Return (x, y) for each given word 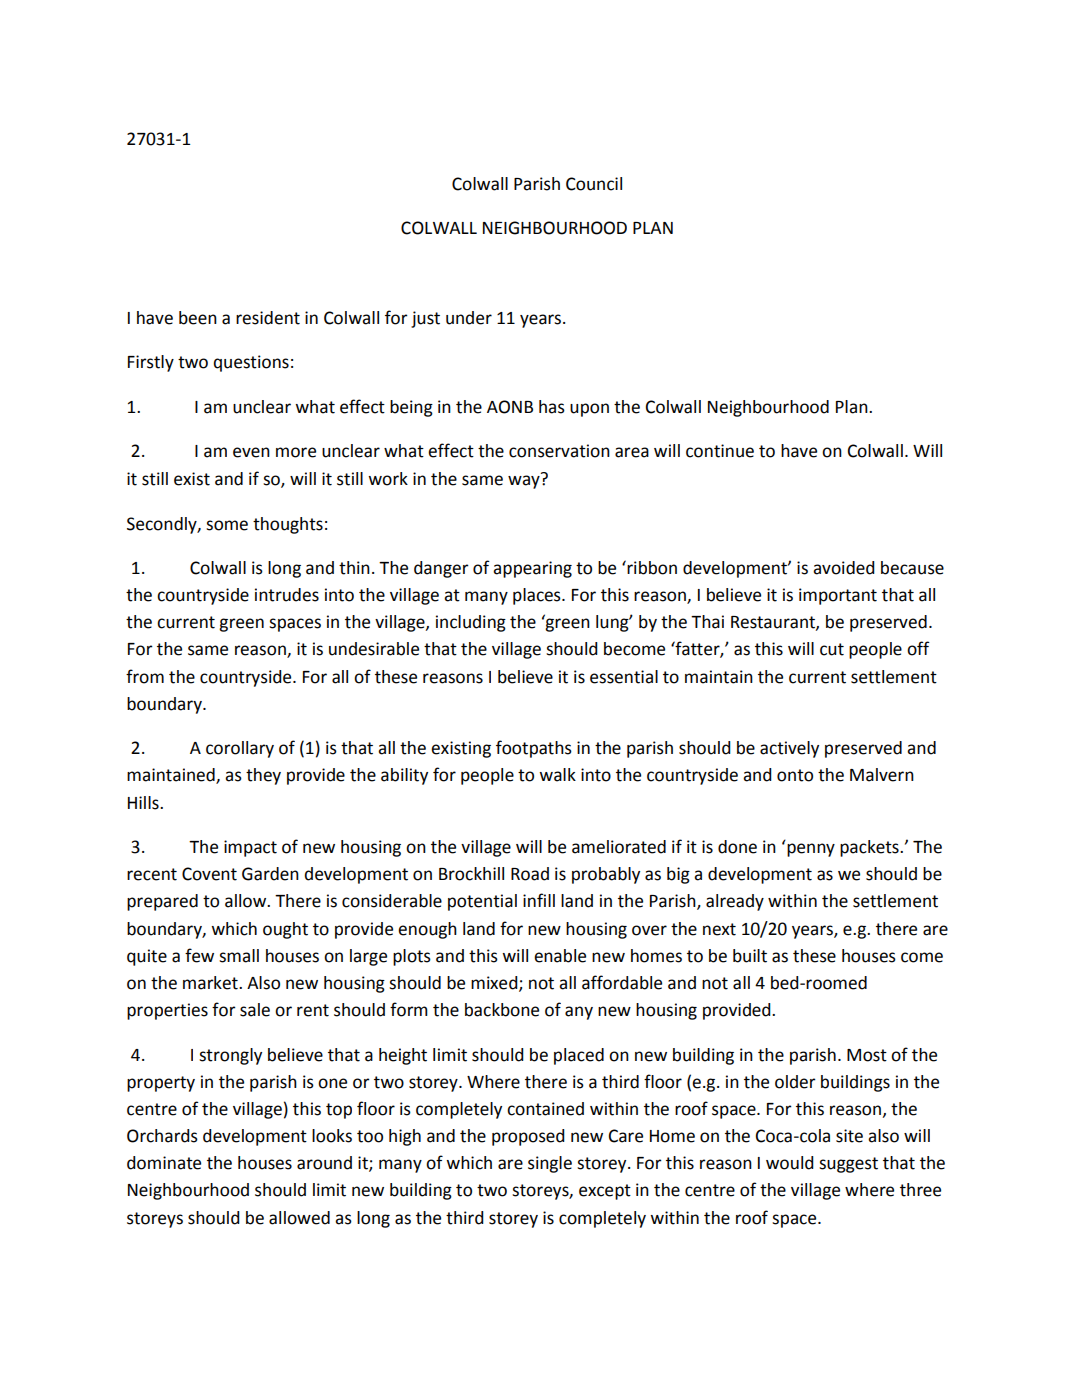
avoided (844, 568)
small (239, 956)
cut (832, 649)
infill (539, 900)
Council (594, 184)
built (750, 956)
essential (624, 677)
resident (268, 318)
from (145, 676)
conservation (559, 451)
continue (720, 451)
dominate (164, 1163)
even (251, 452)
